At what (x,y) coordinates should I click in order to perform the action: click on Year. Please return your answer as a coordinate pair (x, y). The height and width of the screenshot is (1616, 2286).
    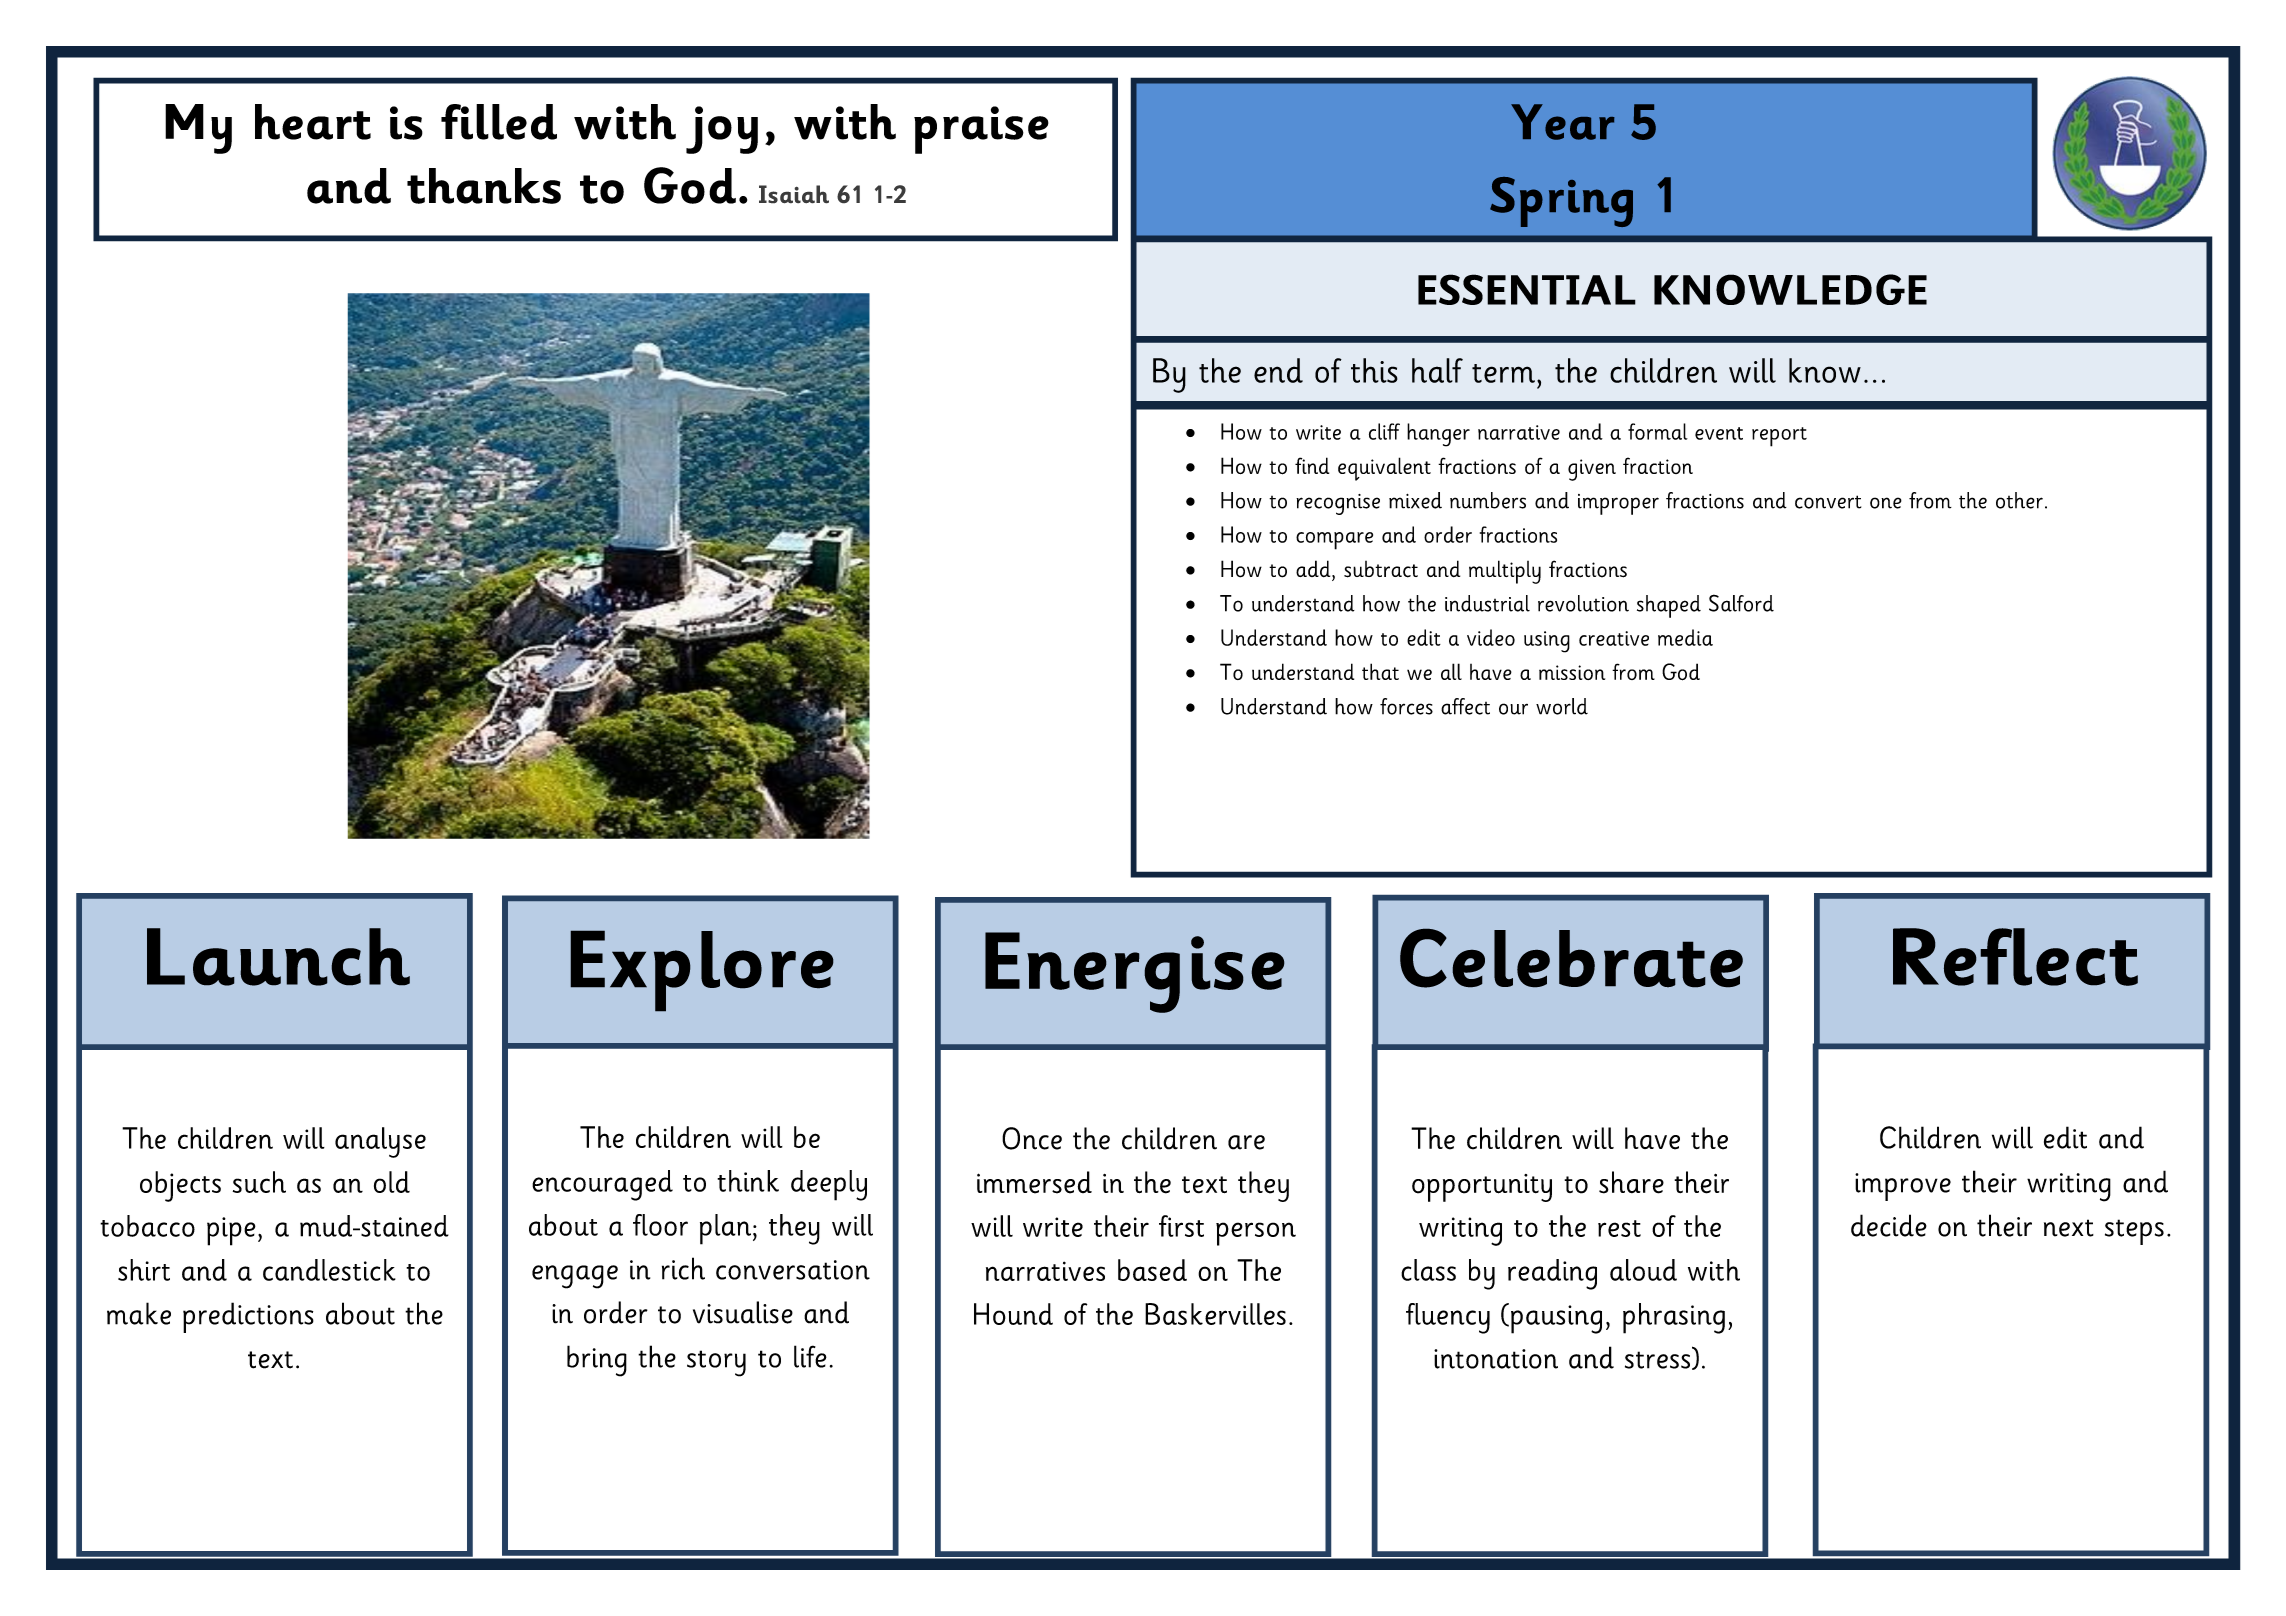
    Looking at the image, I should click on (1563, 122).
